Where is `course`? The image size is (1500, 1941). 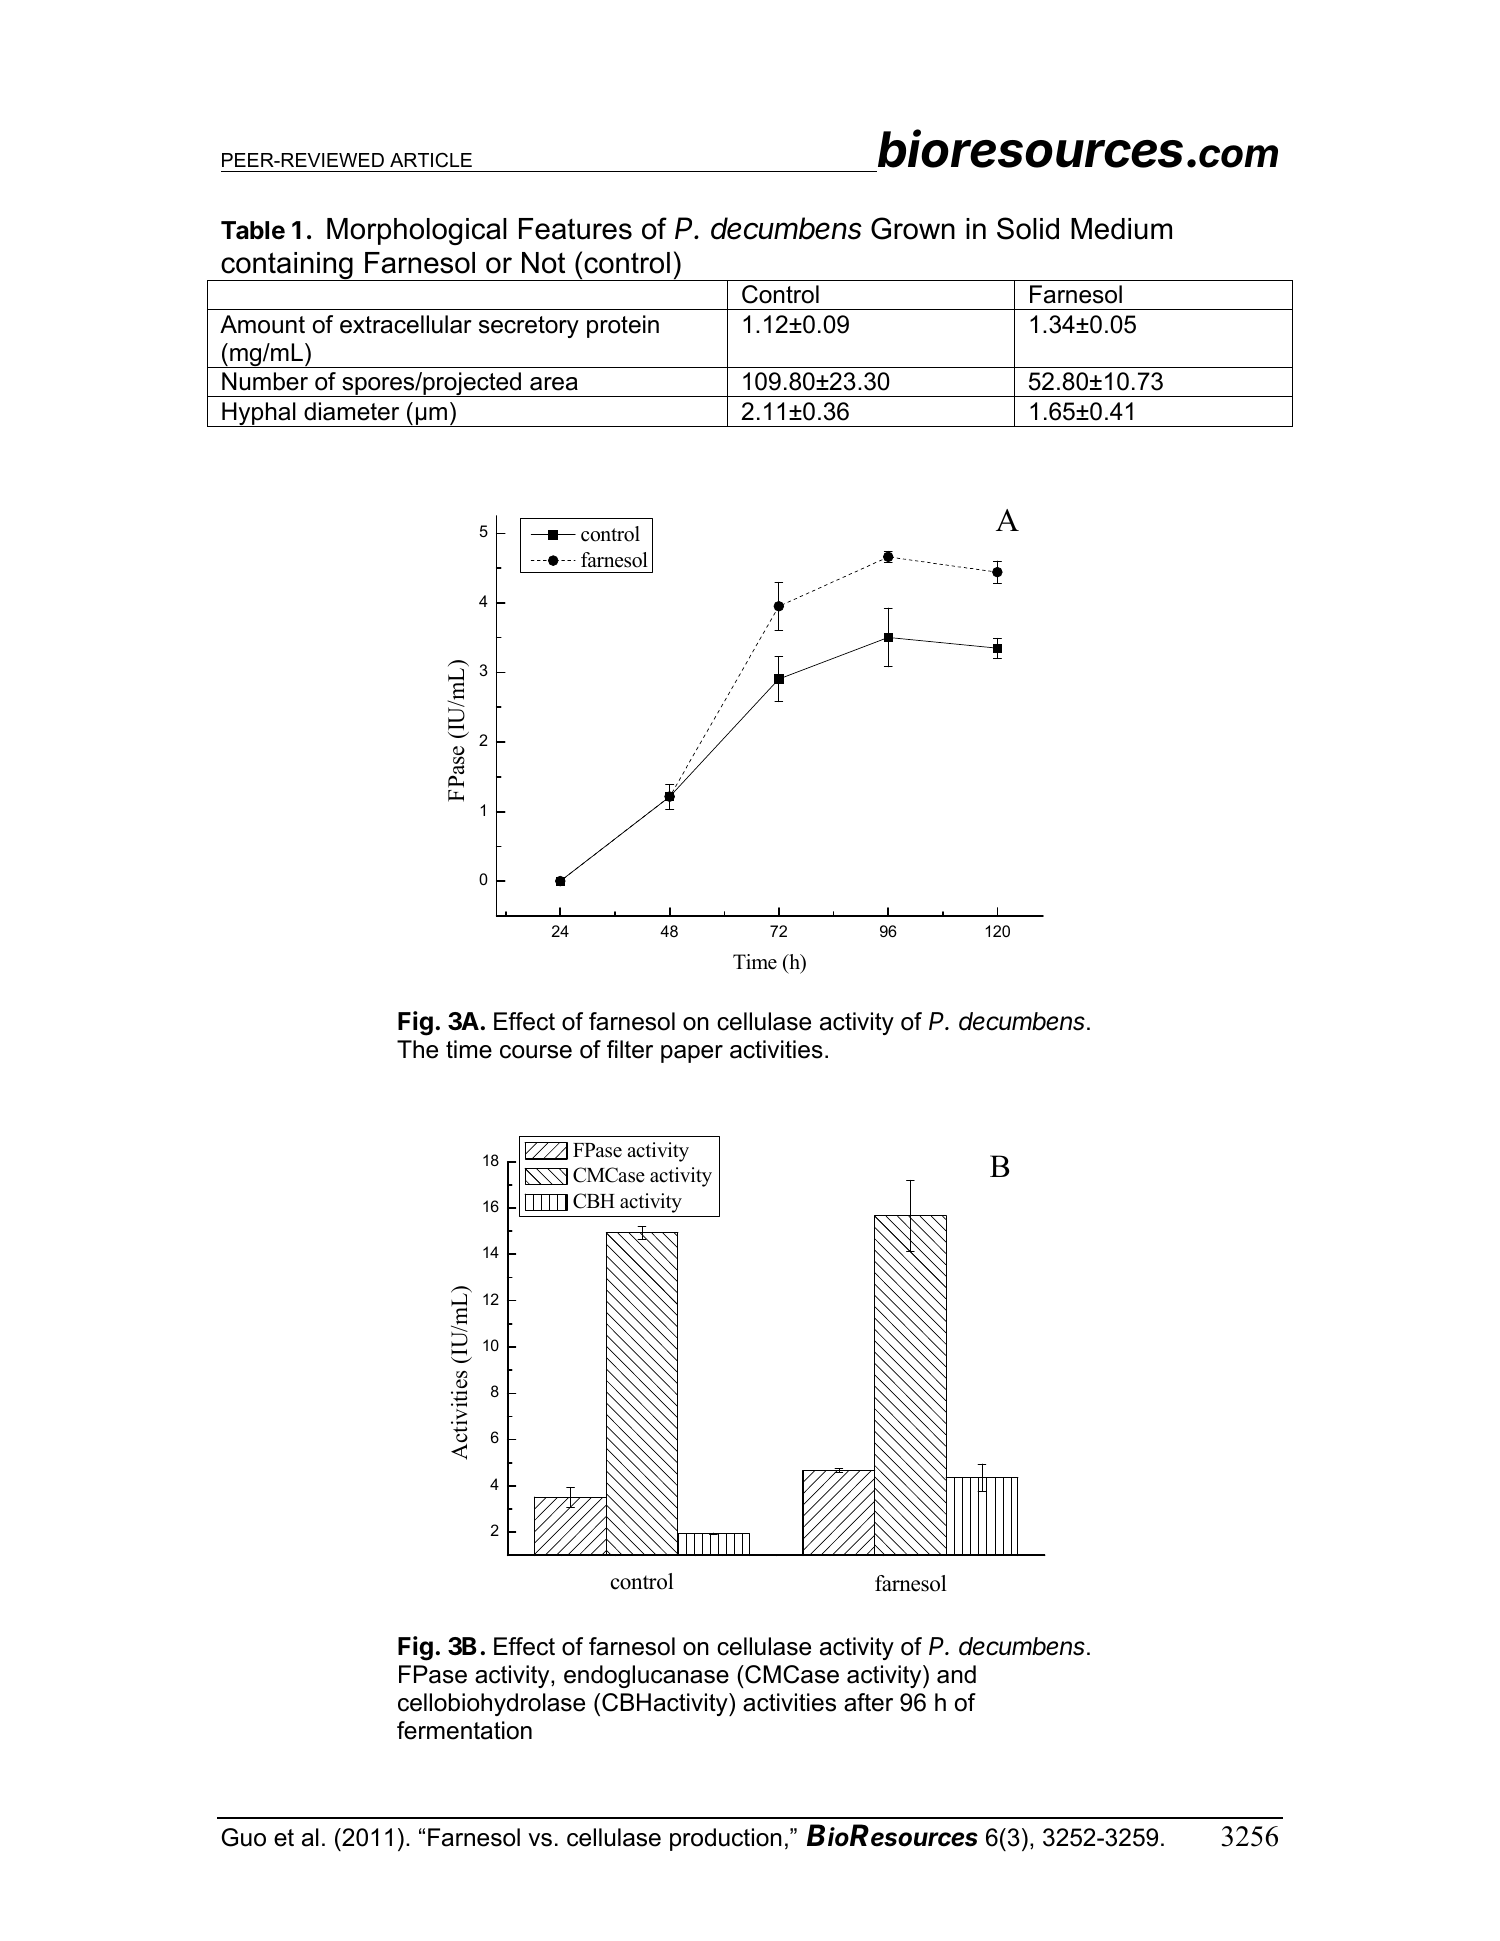
course is located at coordinates (536, 1052).
